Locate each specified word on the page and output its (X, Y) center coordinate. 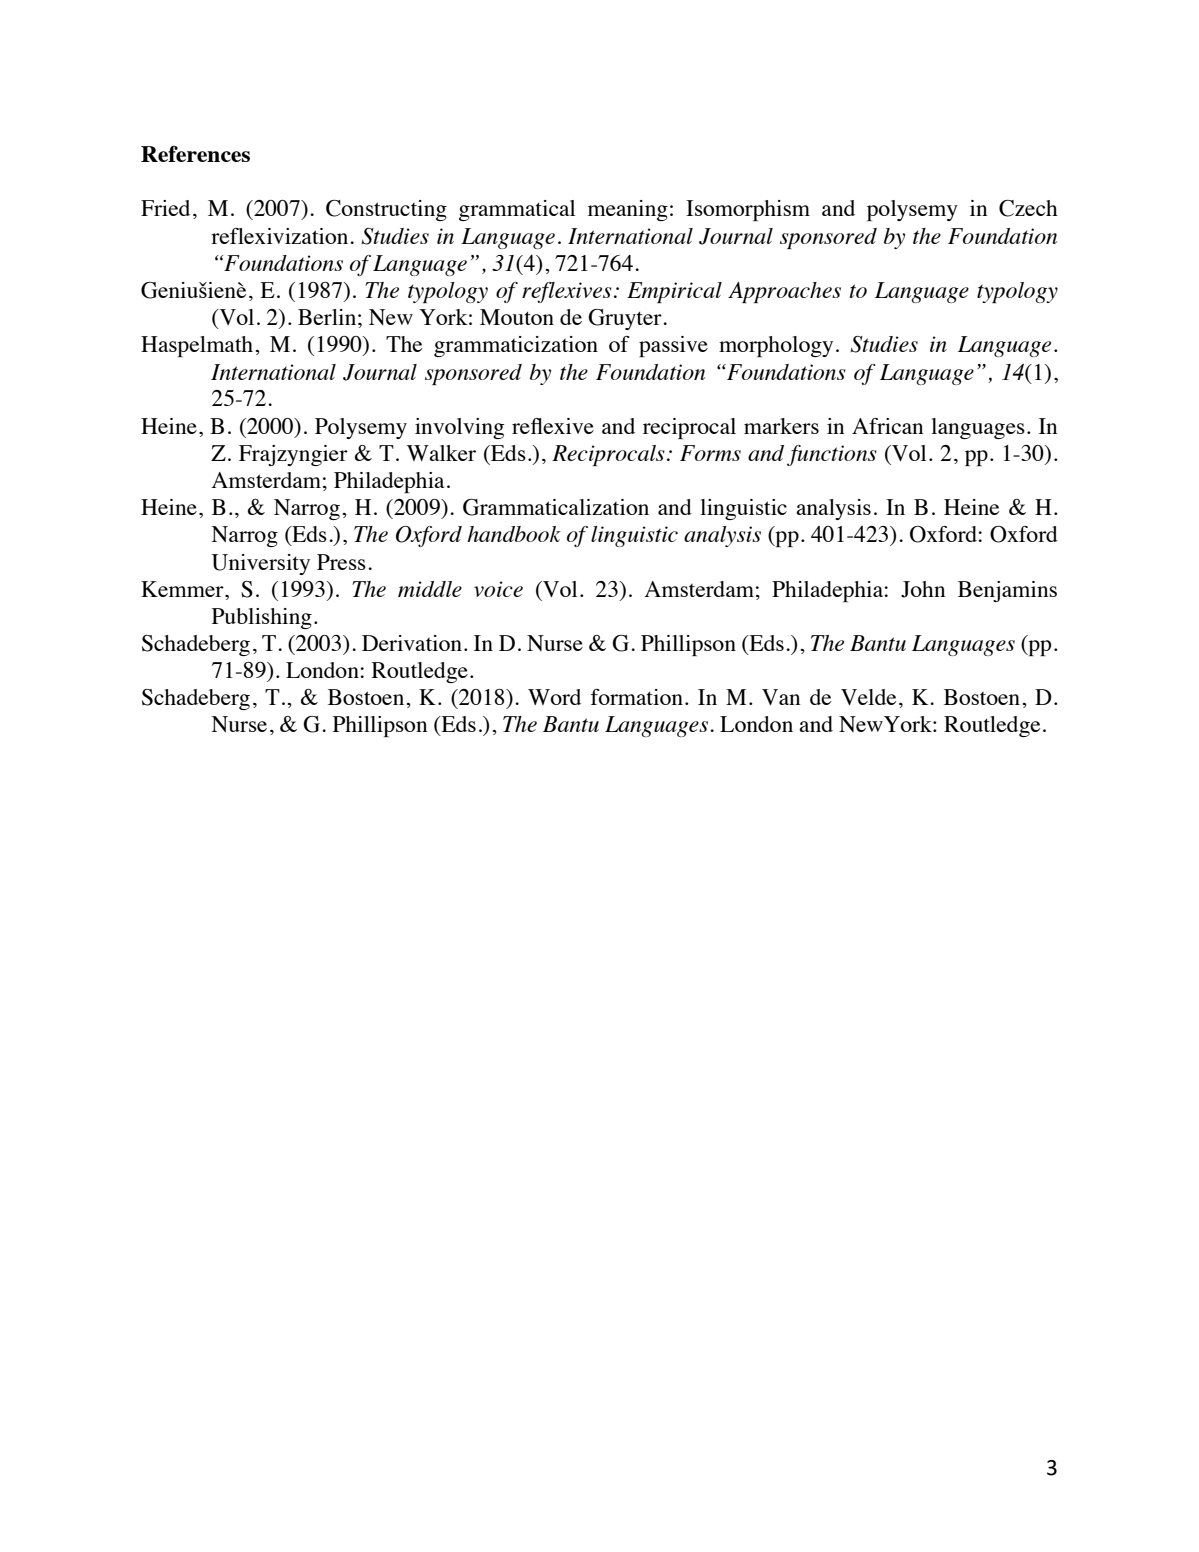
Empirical (674, 292)
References (195, 154)
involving (459, 428)
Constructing (386, 210)
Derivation (412, 643)
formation (637, 697)
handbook (514, 534)
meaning (628, 210)
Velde (868, 697)
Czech (1028, 208)
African (888, 426)
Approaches (784, 292)
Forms (710, 453)
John (923, 589)
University (261, 564)
